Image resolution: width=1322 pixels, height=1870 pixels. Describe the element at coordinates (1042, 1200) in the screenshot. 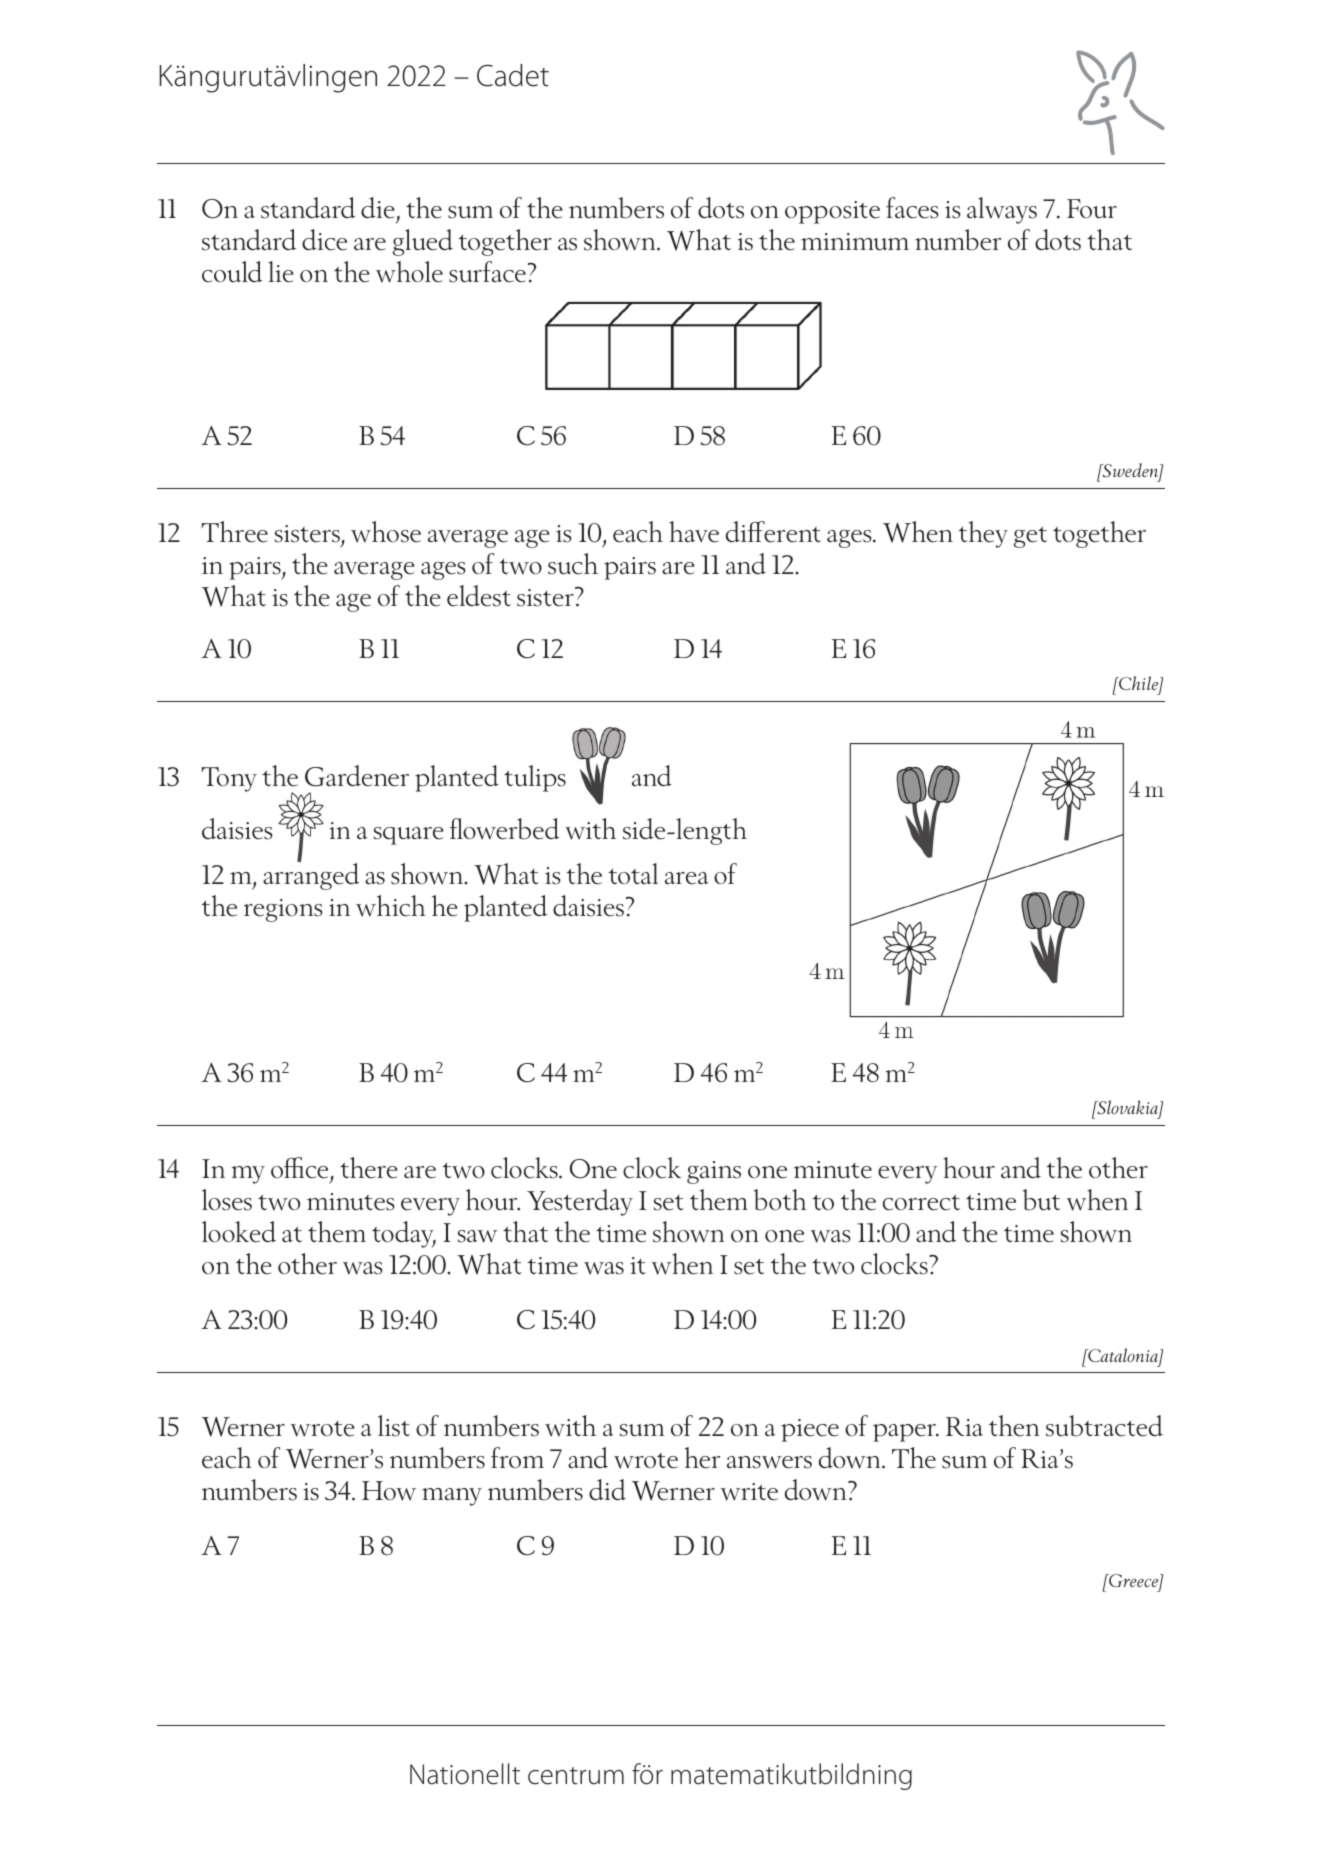

I see `but` at that location.
